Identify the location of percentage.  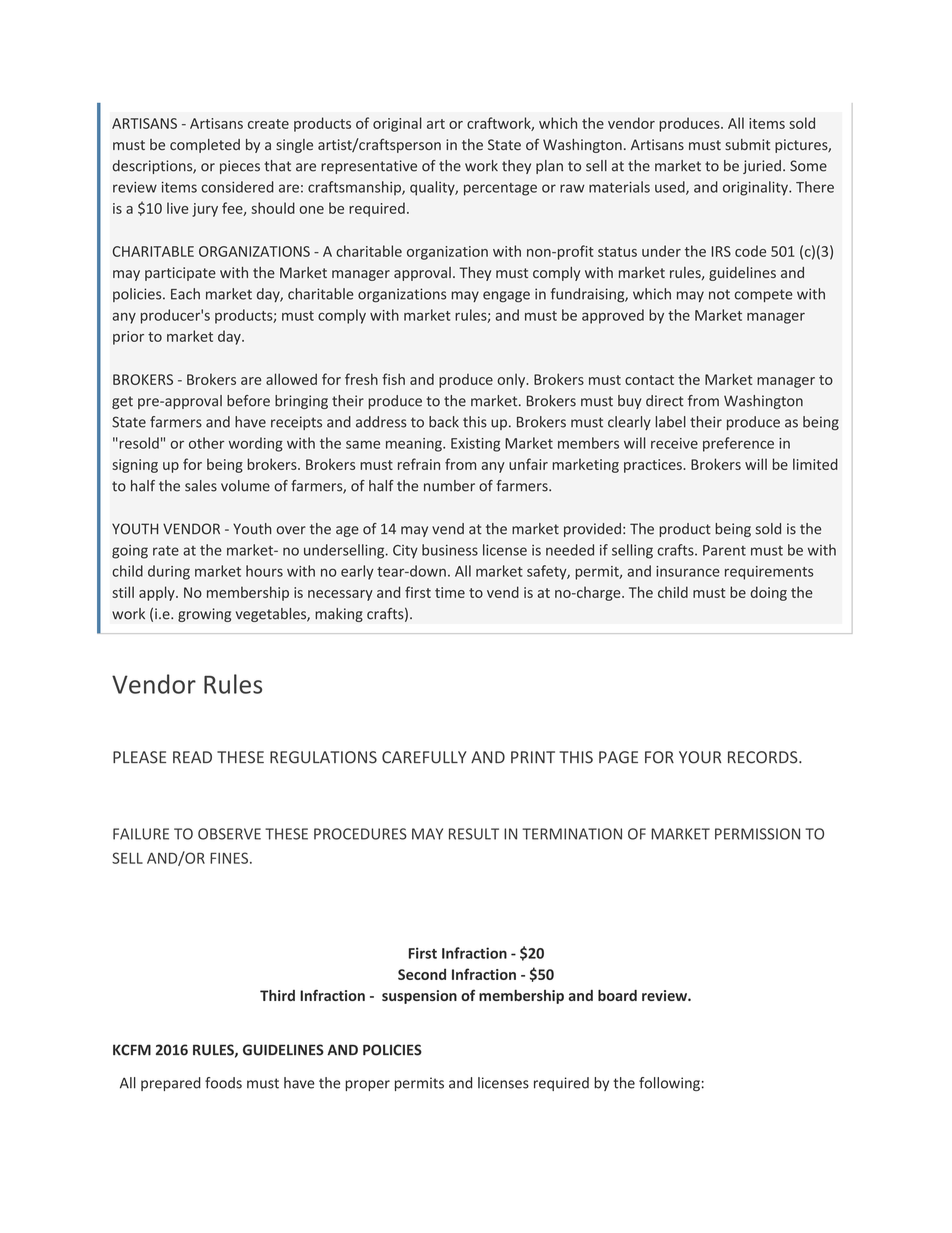
(500, 189).
